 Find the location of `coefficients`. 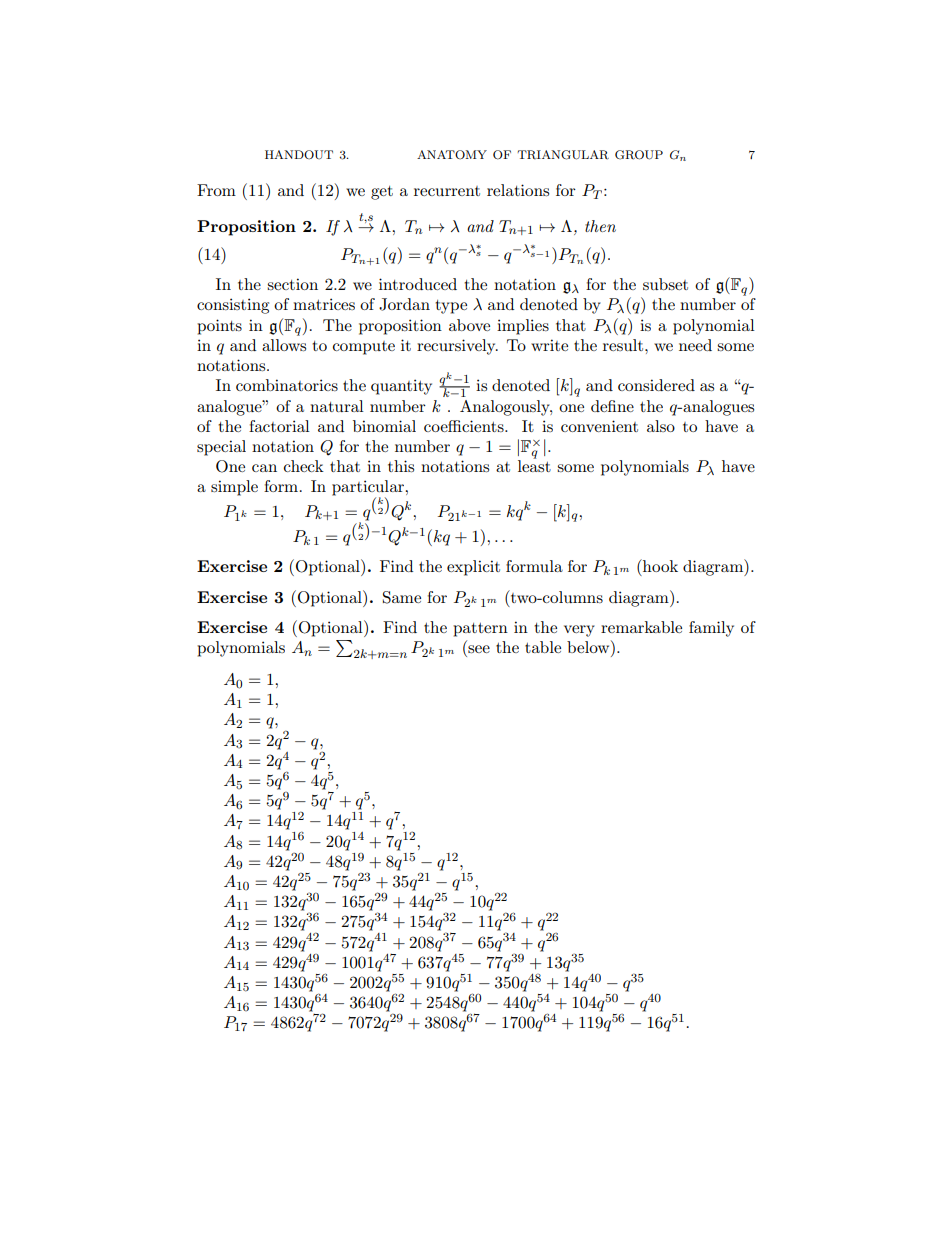

coefficients is located at coordinates (465, 426).
